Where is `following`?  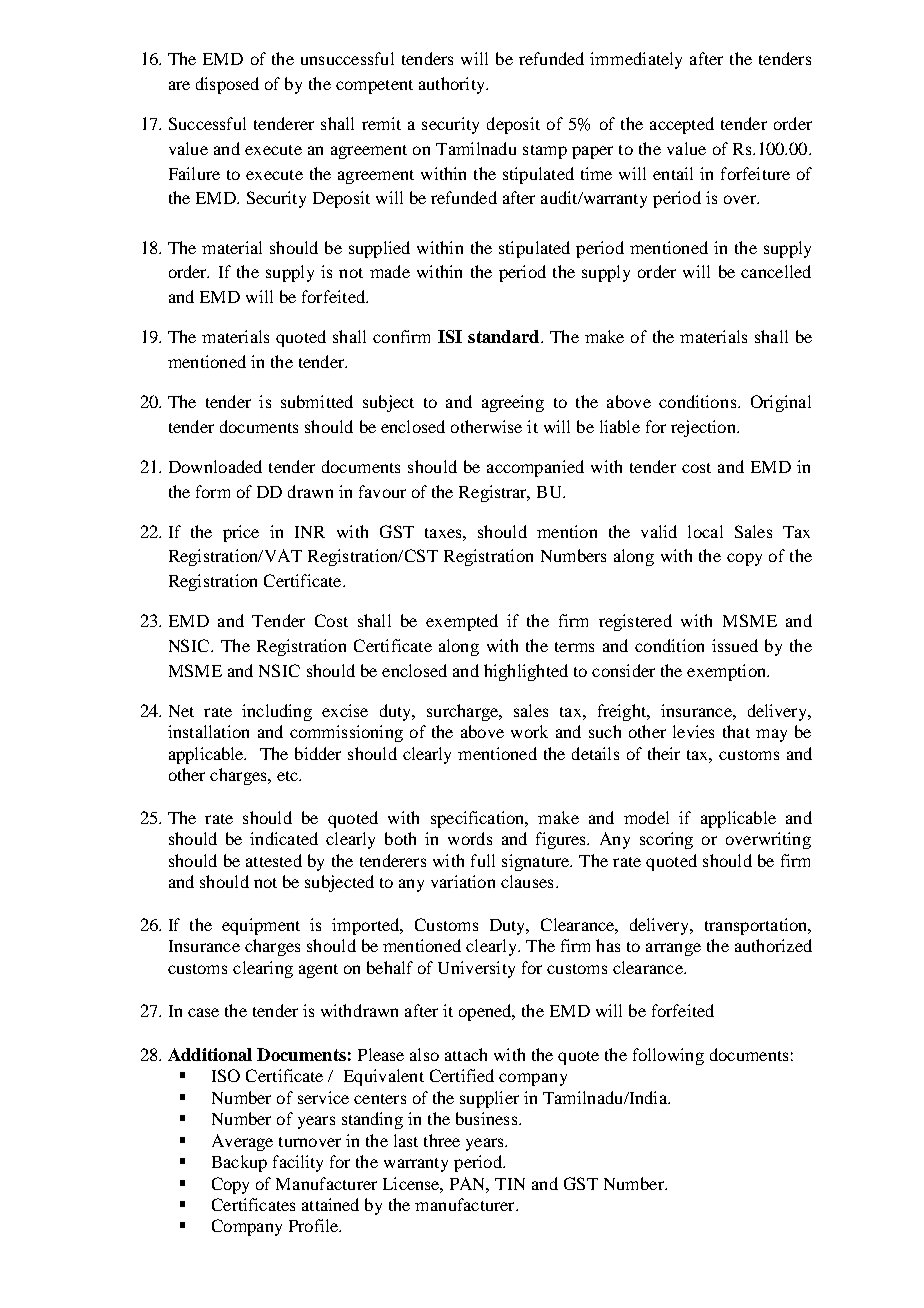
following is located at coordinates (668, 1056).
